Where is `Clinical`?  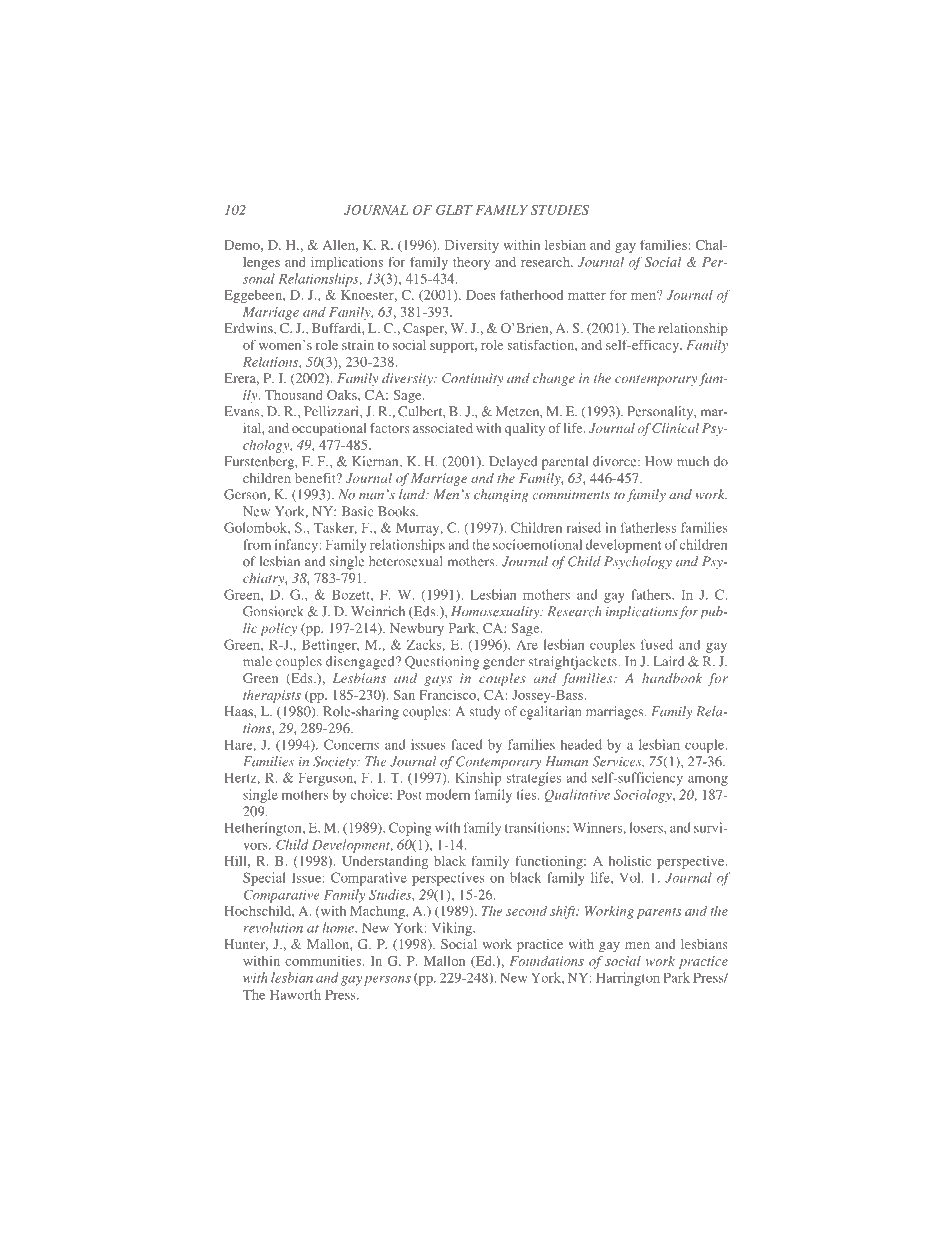
Clinical is located at coordinates (675, 428).
